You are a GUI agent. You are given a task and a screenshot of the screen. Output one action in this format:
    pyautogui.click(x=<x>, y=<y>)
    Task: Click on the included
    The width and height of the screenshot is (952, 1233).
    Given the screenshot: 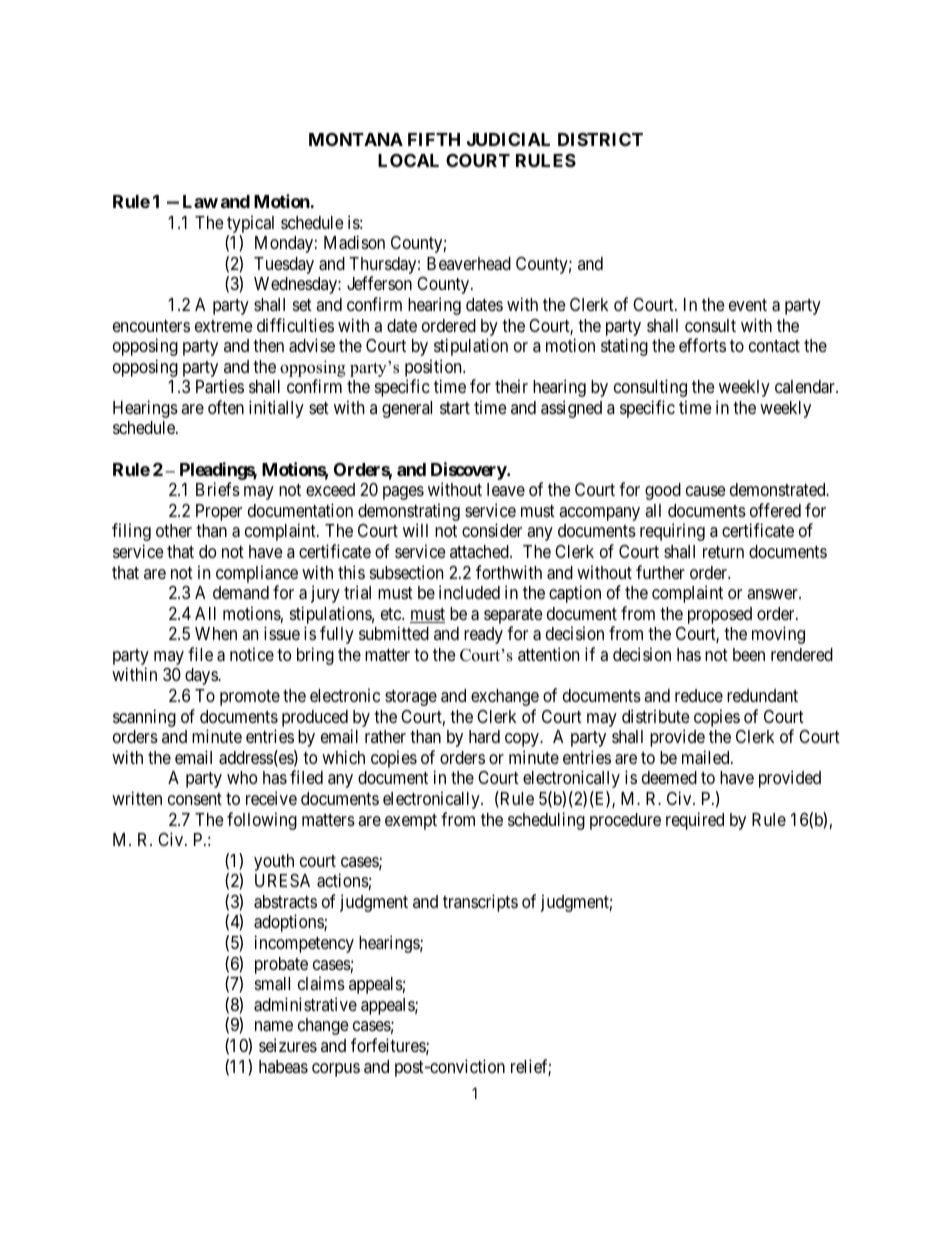 What is the action you would take?
    pyautogui.click(x=469, y=592)
